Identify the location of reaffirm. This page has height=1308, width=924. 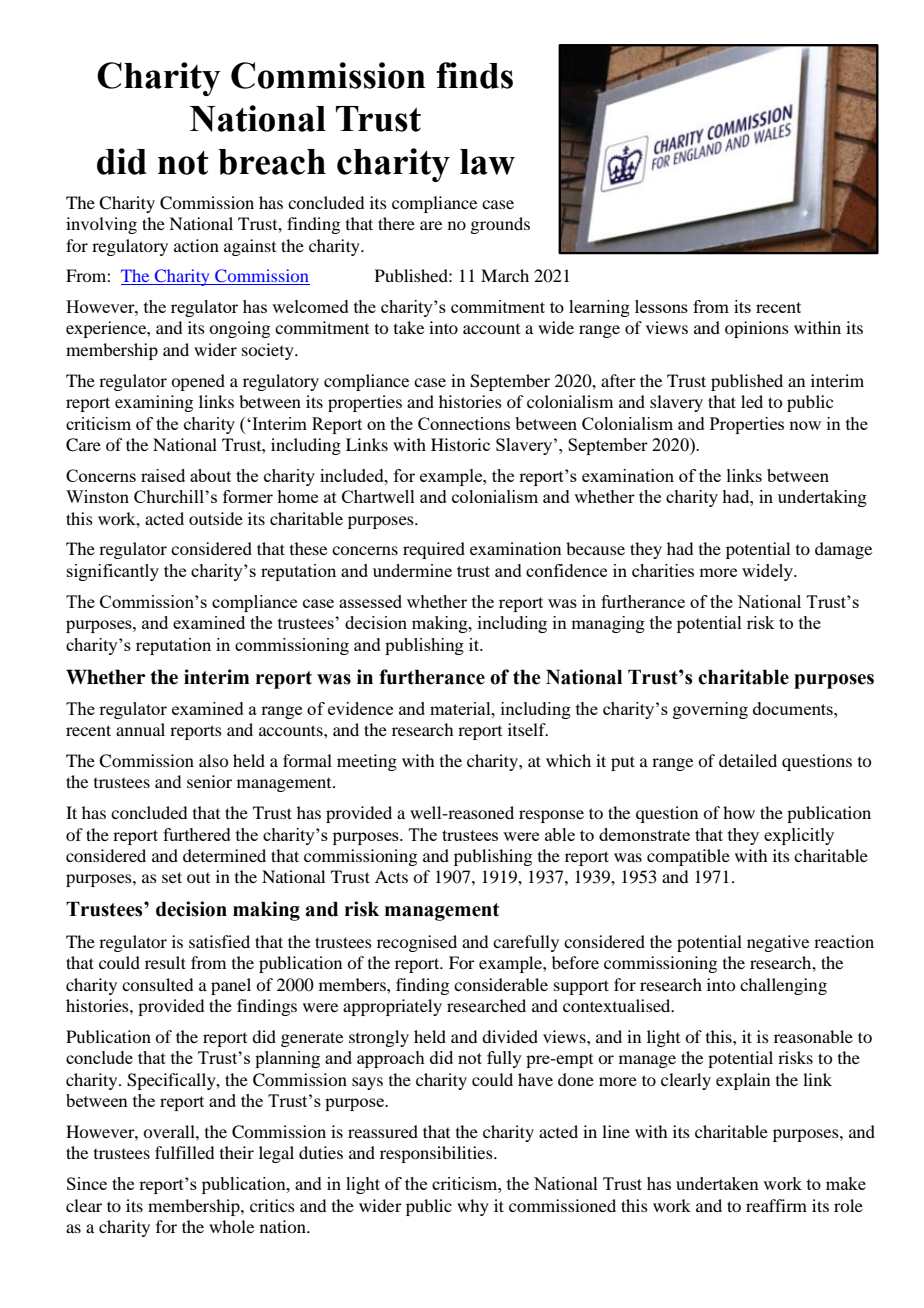
(776, 1205).
